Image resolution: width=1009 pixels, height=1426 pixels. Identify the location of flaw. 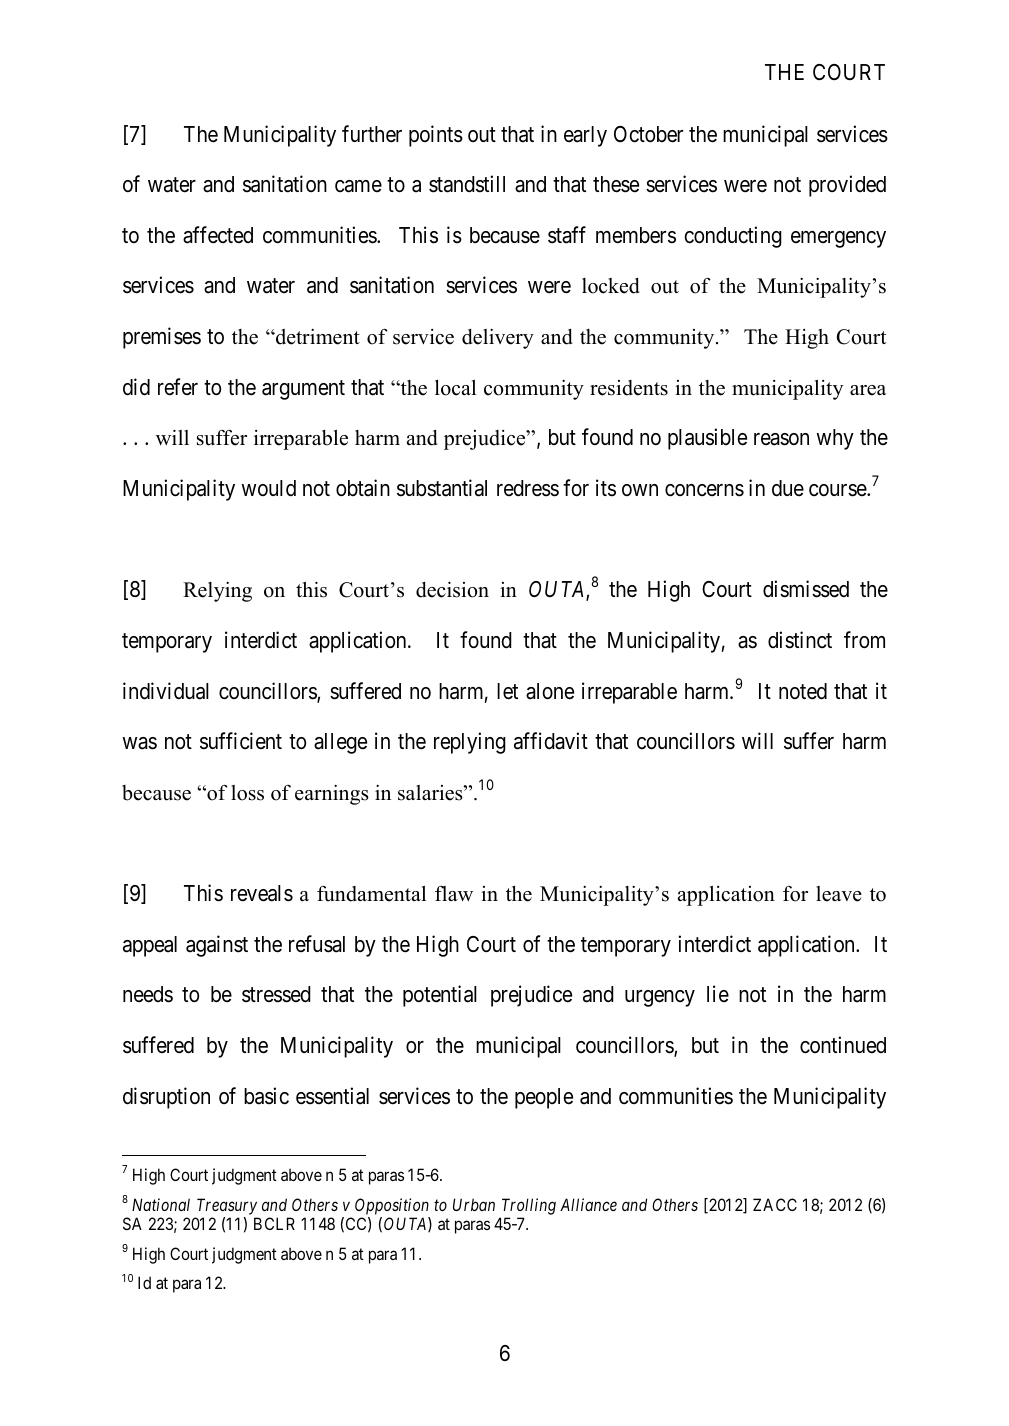
(454, 893).
